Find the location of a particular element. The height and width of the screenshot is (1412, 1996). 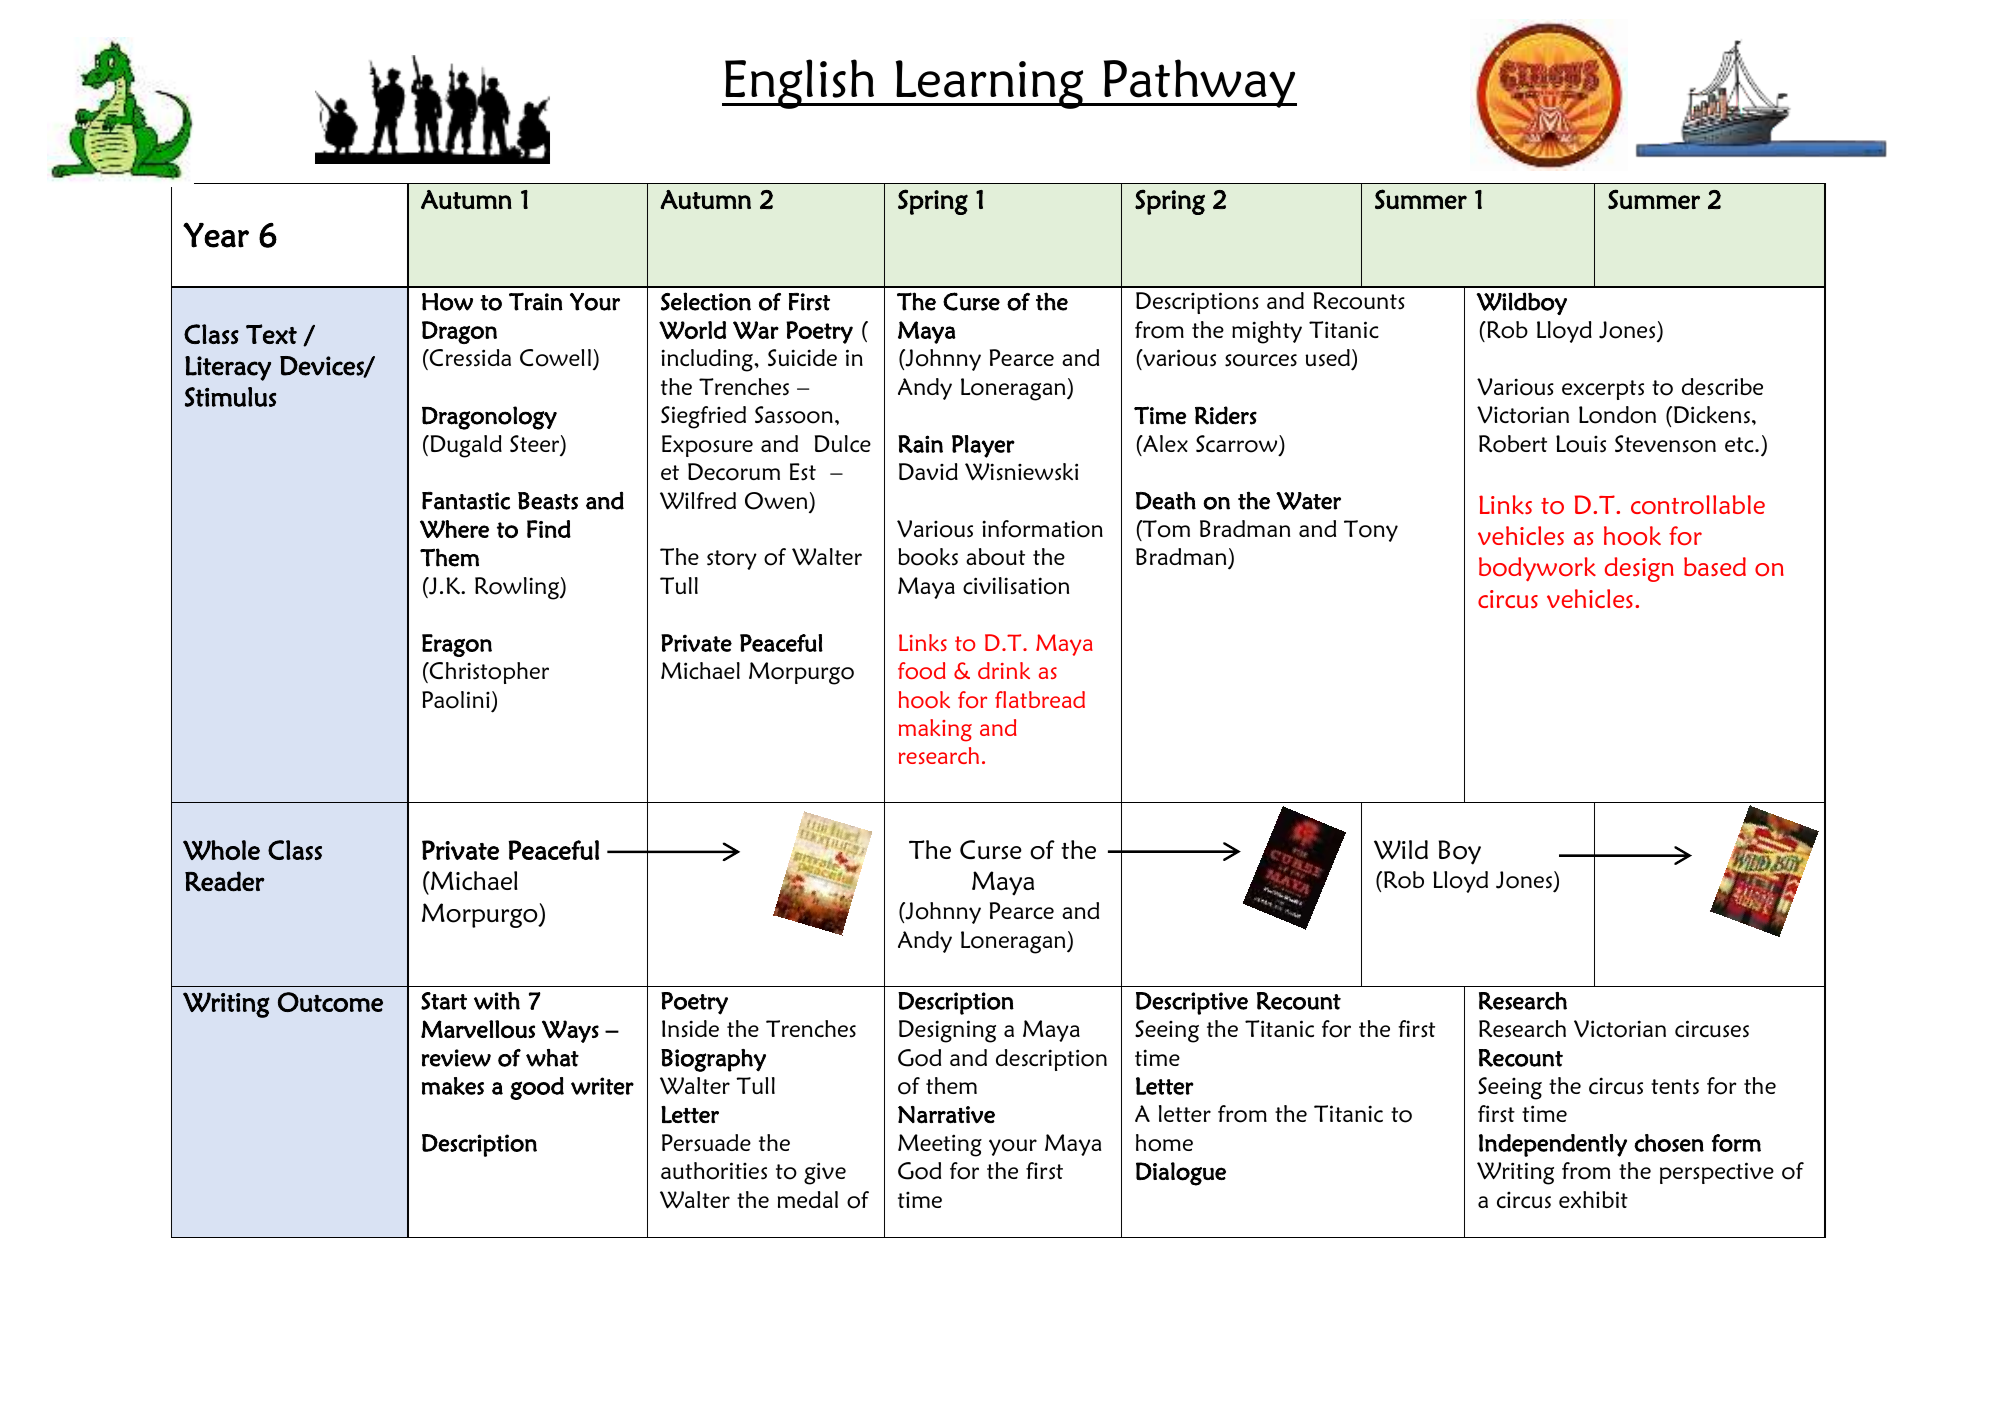

Learning is located at coordinates (990, 84).
